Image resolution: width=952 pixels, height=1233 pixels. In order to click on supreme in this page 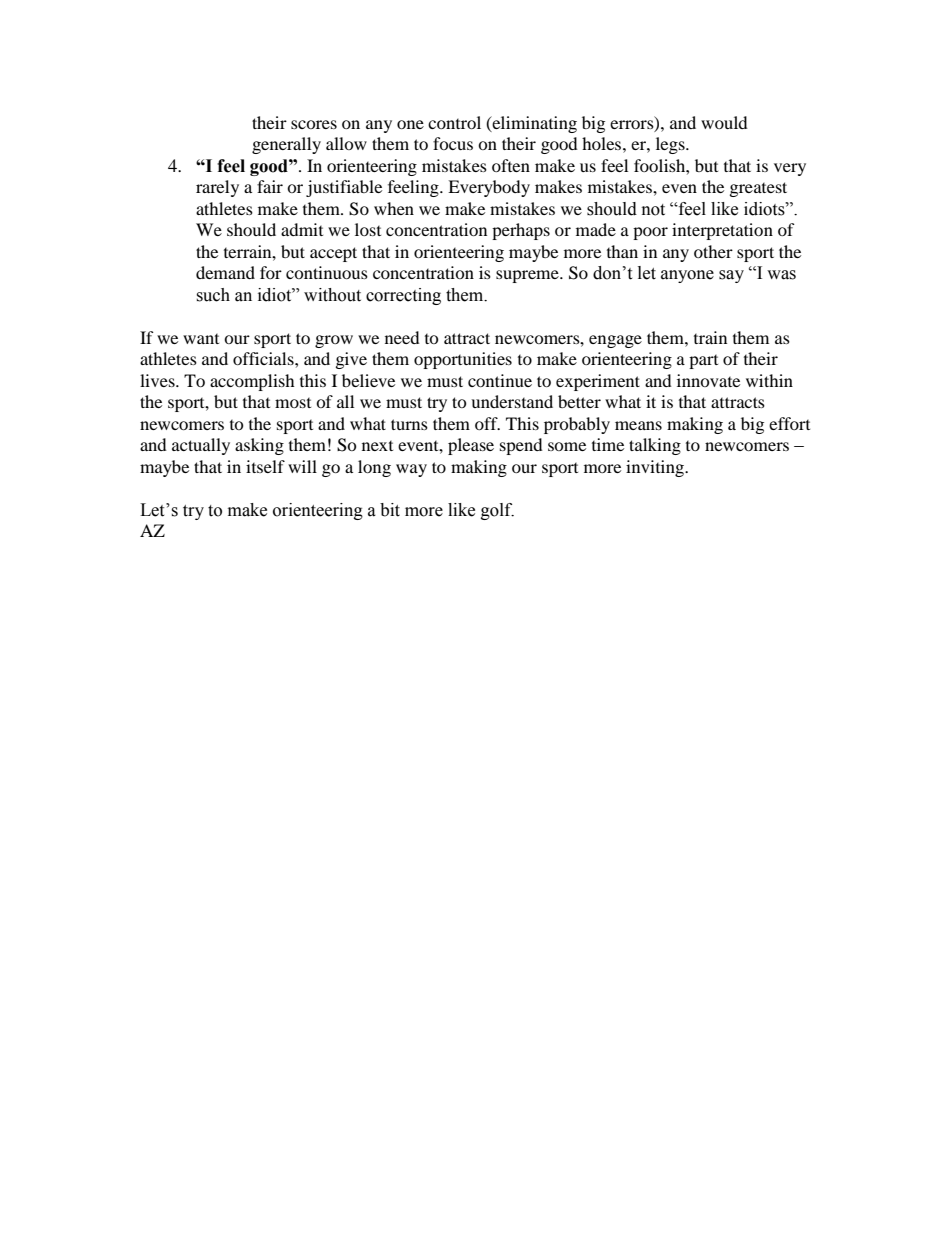, I will do `click(528, 276)`.
